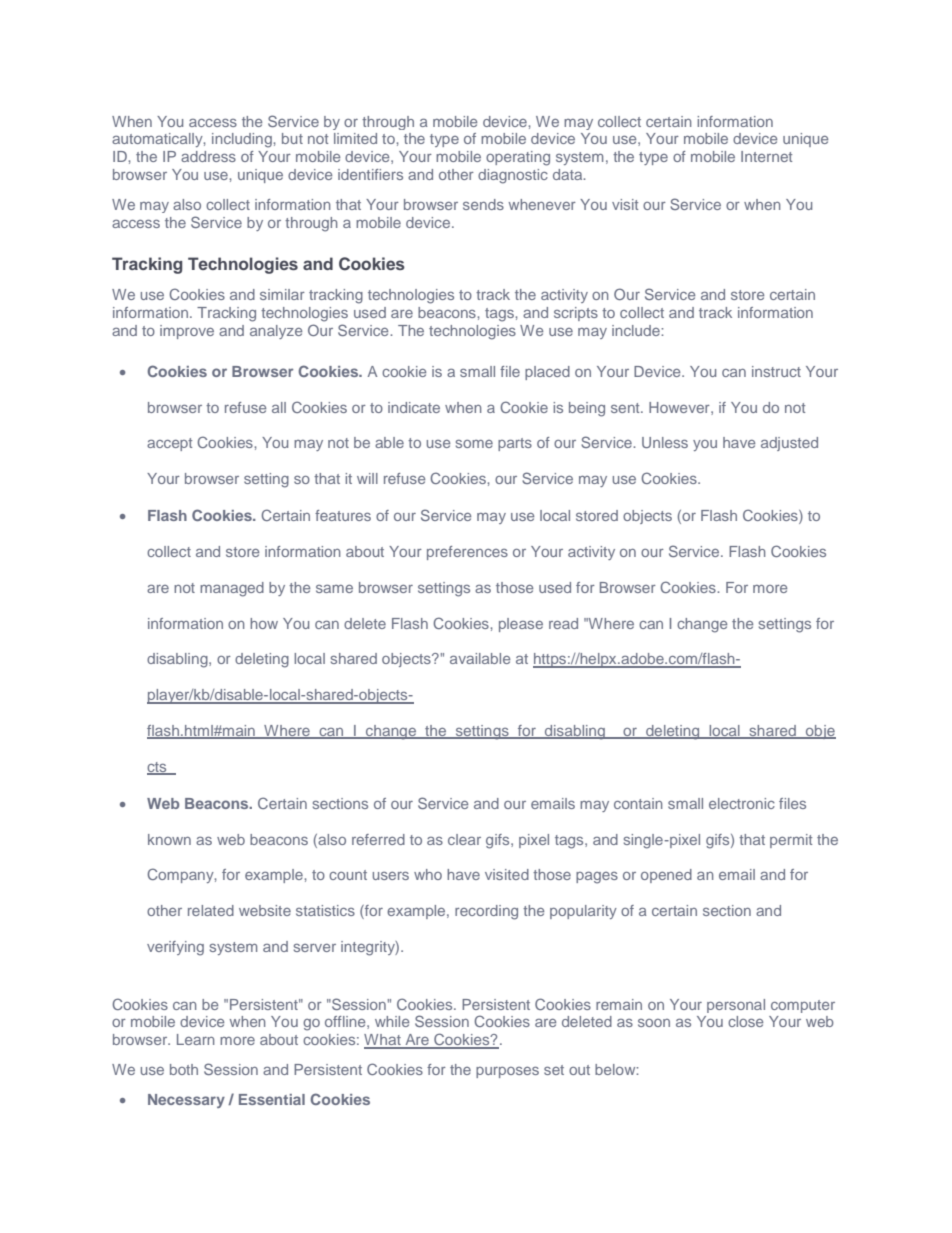 The height and width of the screenshot is (1233, 952). I want to click on please, so click(521, 625).
